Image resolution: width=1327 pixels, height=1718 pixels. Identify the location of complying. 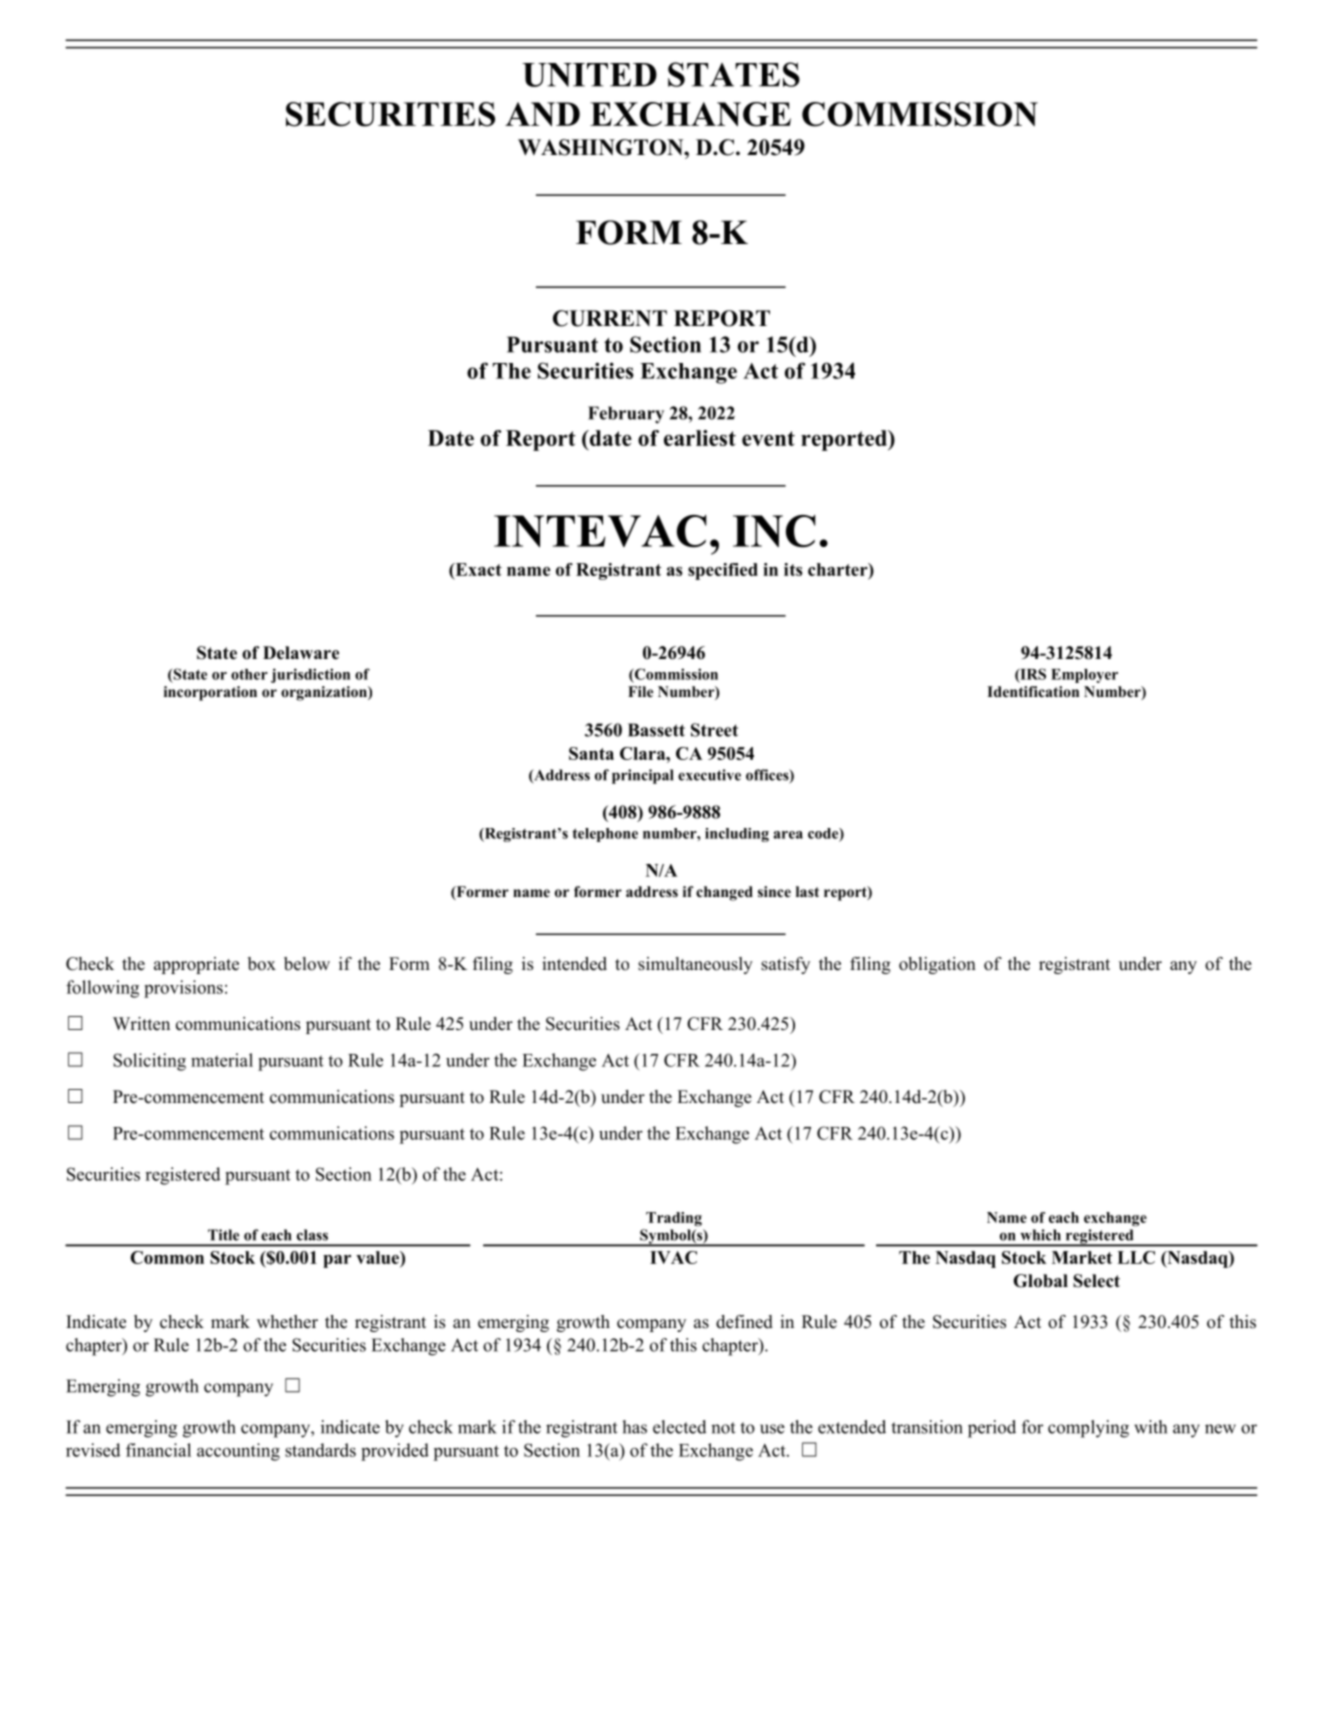
(1088, 1429).
